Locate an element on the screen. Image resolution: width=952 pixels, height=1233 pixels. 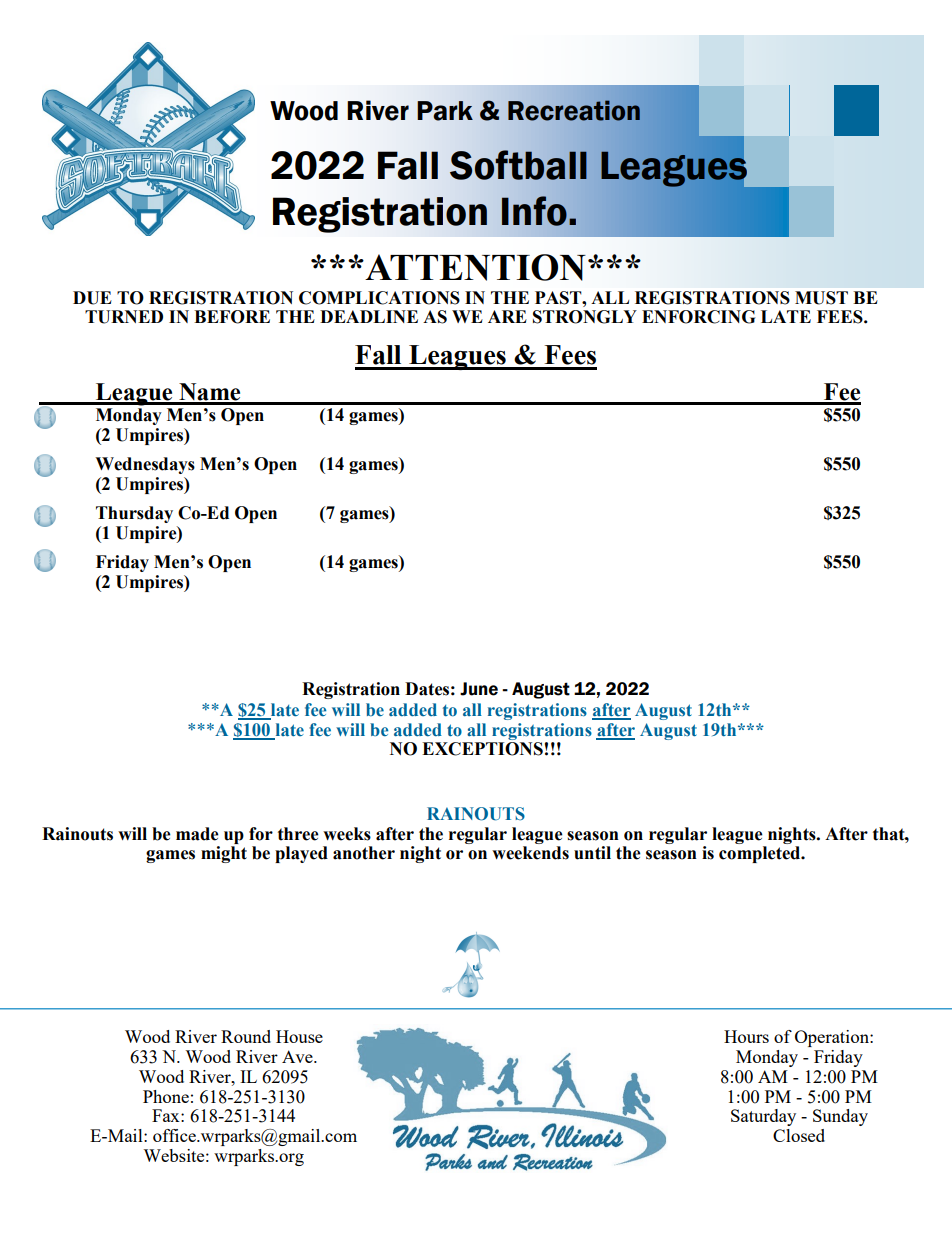
made is located at coordinates (197, 834).
